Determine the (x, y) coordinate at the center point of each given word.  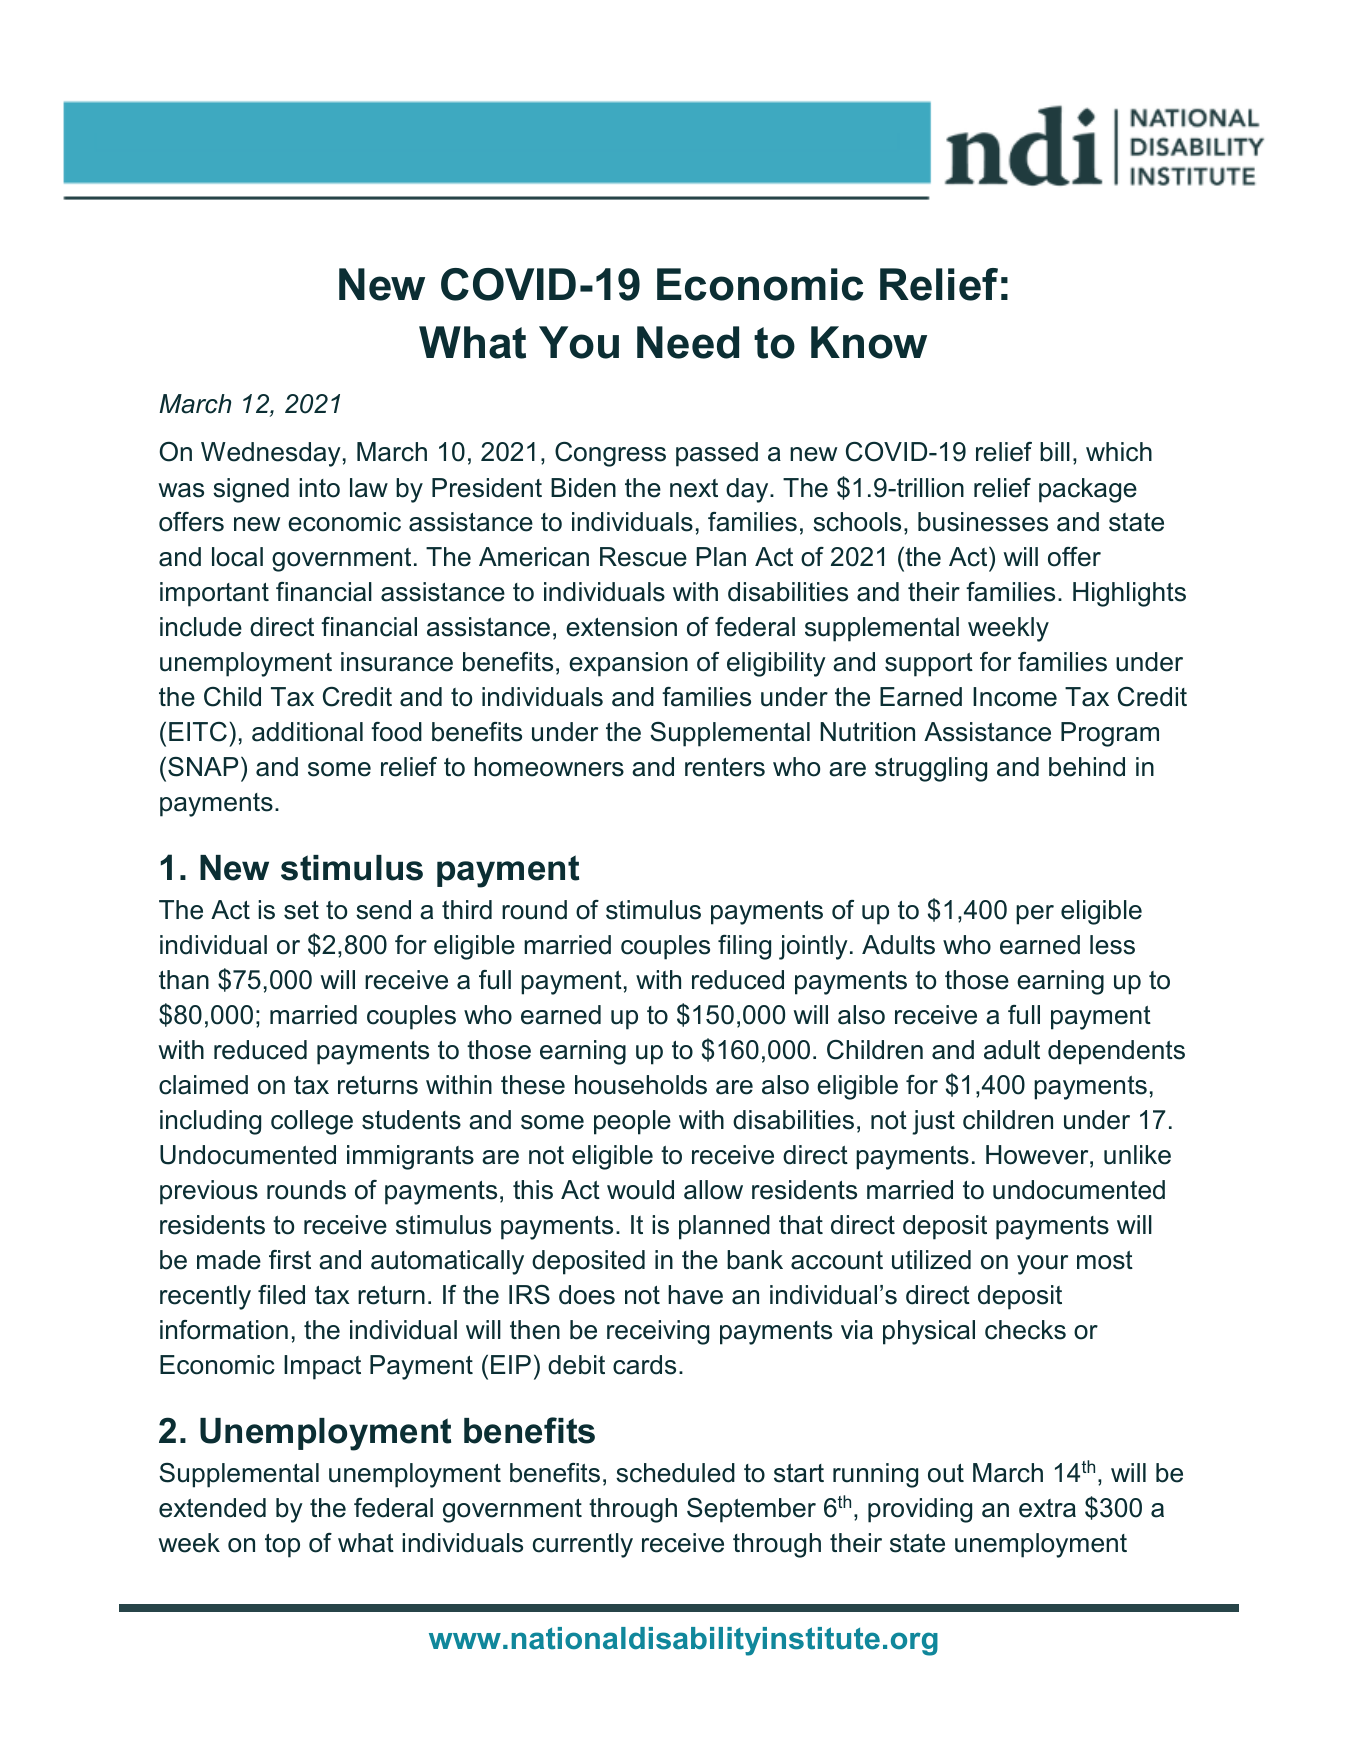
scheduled (675, 1473)
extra (1047, 1508)
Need (688, 342)
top (282, 1546)
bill (1055, 452)
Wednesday (271, 454)
